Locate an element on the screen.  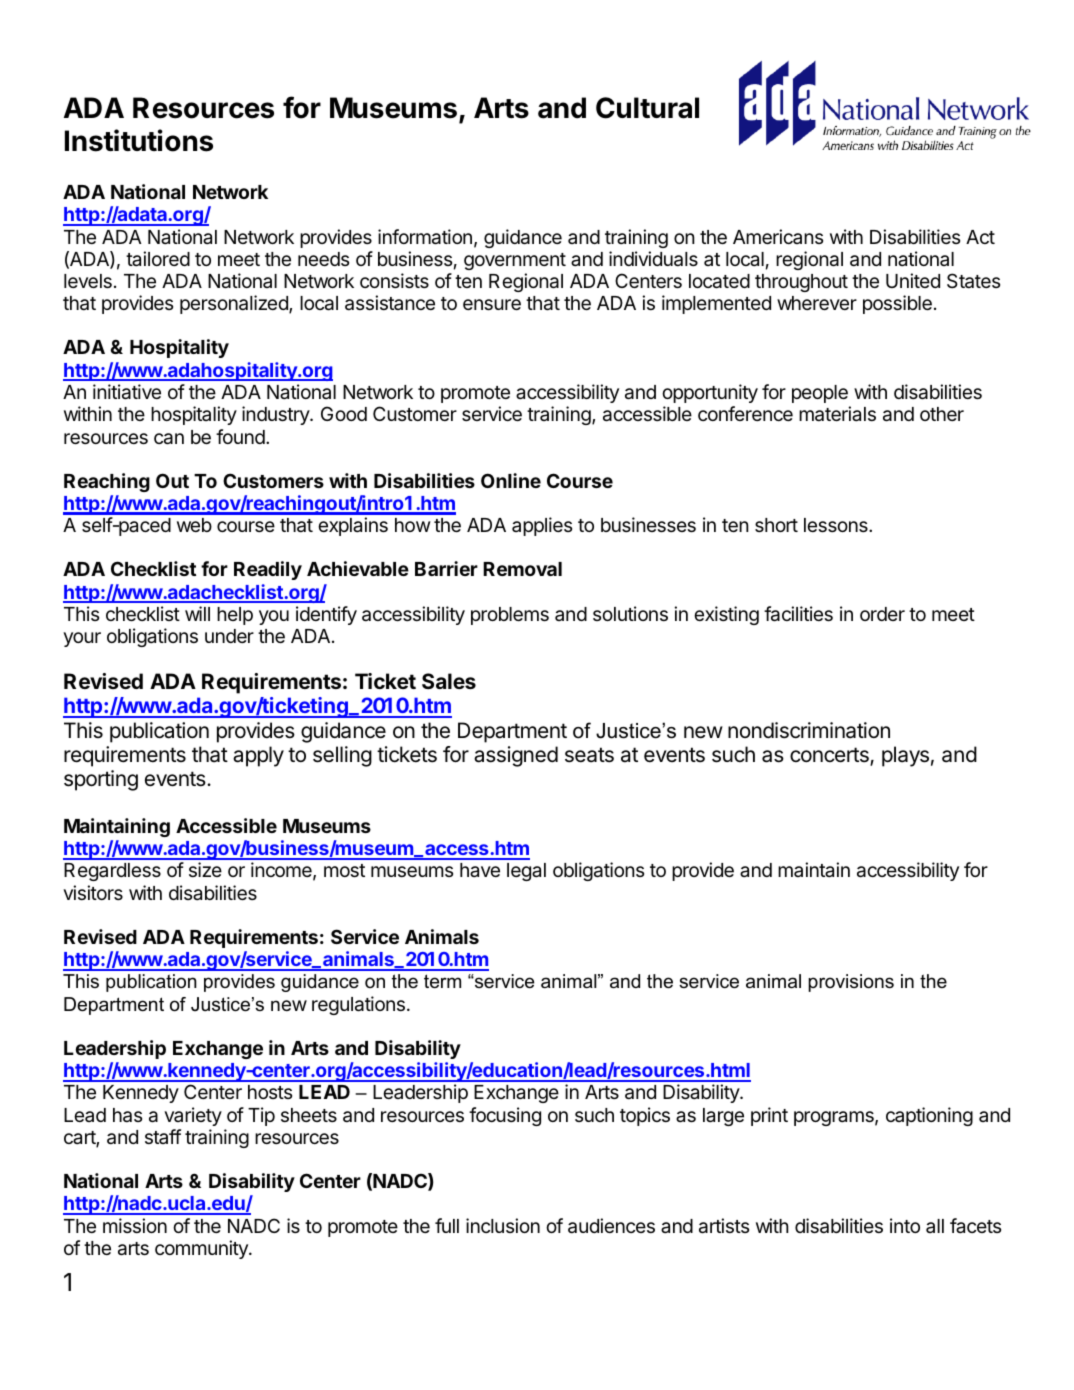
Americans is located at coordinates (778, 236).
